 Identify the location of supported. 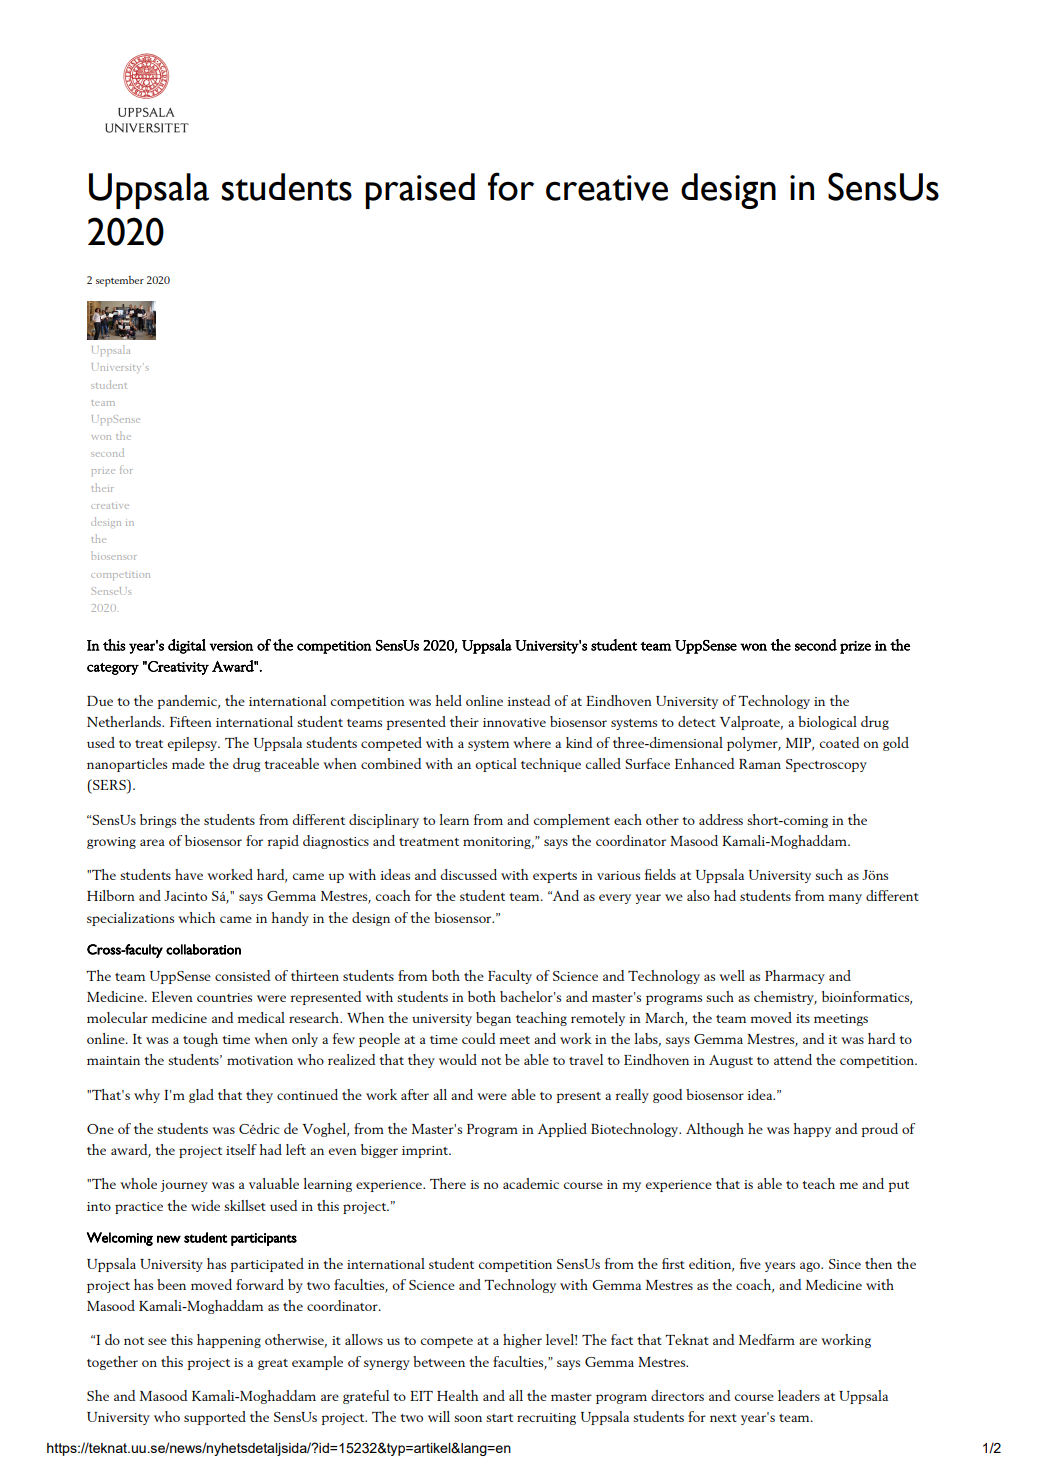
(215, 1418).
